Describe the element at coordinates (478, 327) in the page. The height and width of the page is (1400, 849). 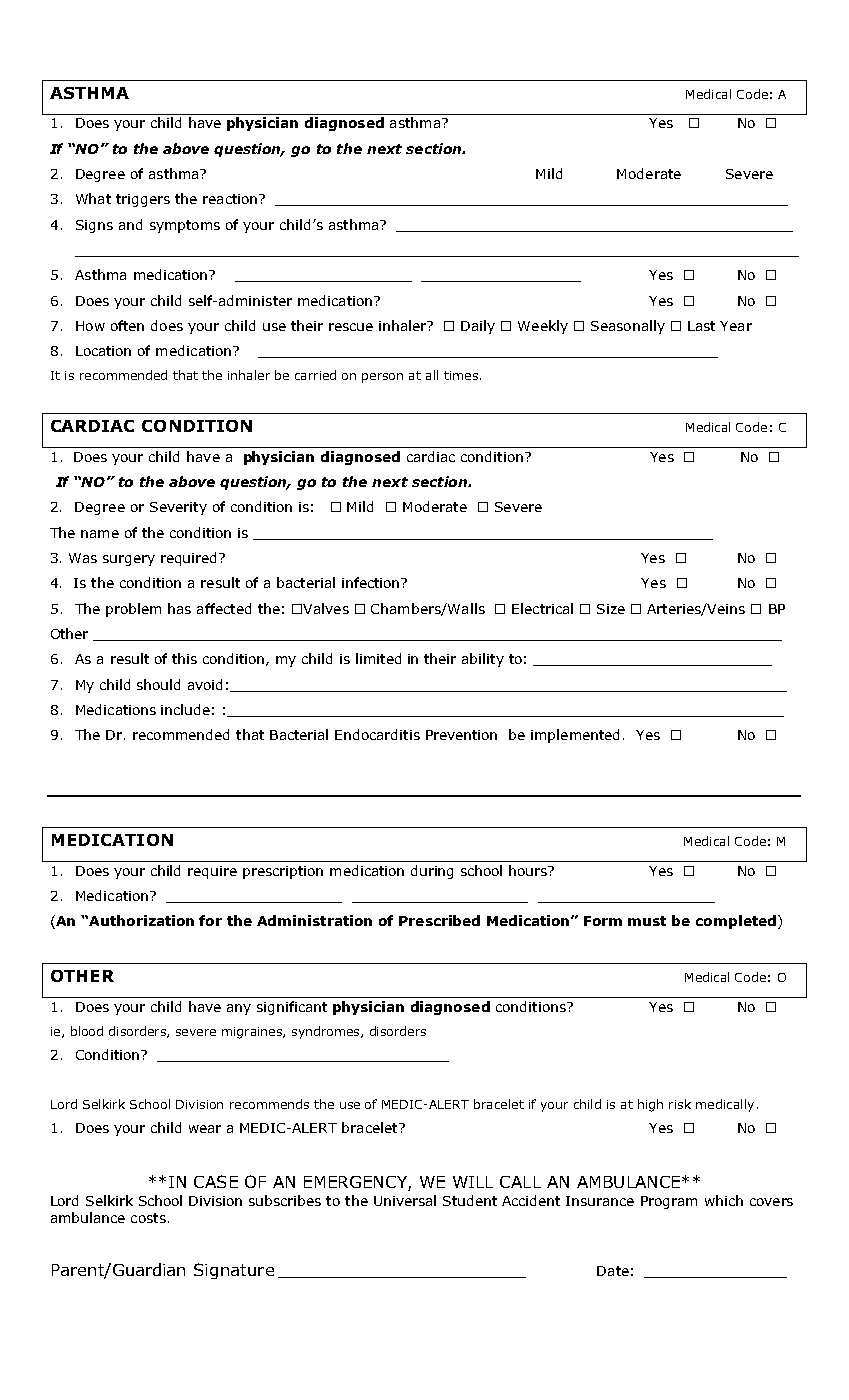
I see `Daily` at that location.
